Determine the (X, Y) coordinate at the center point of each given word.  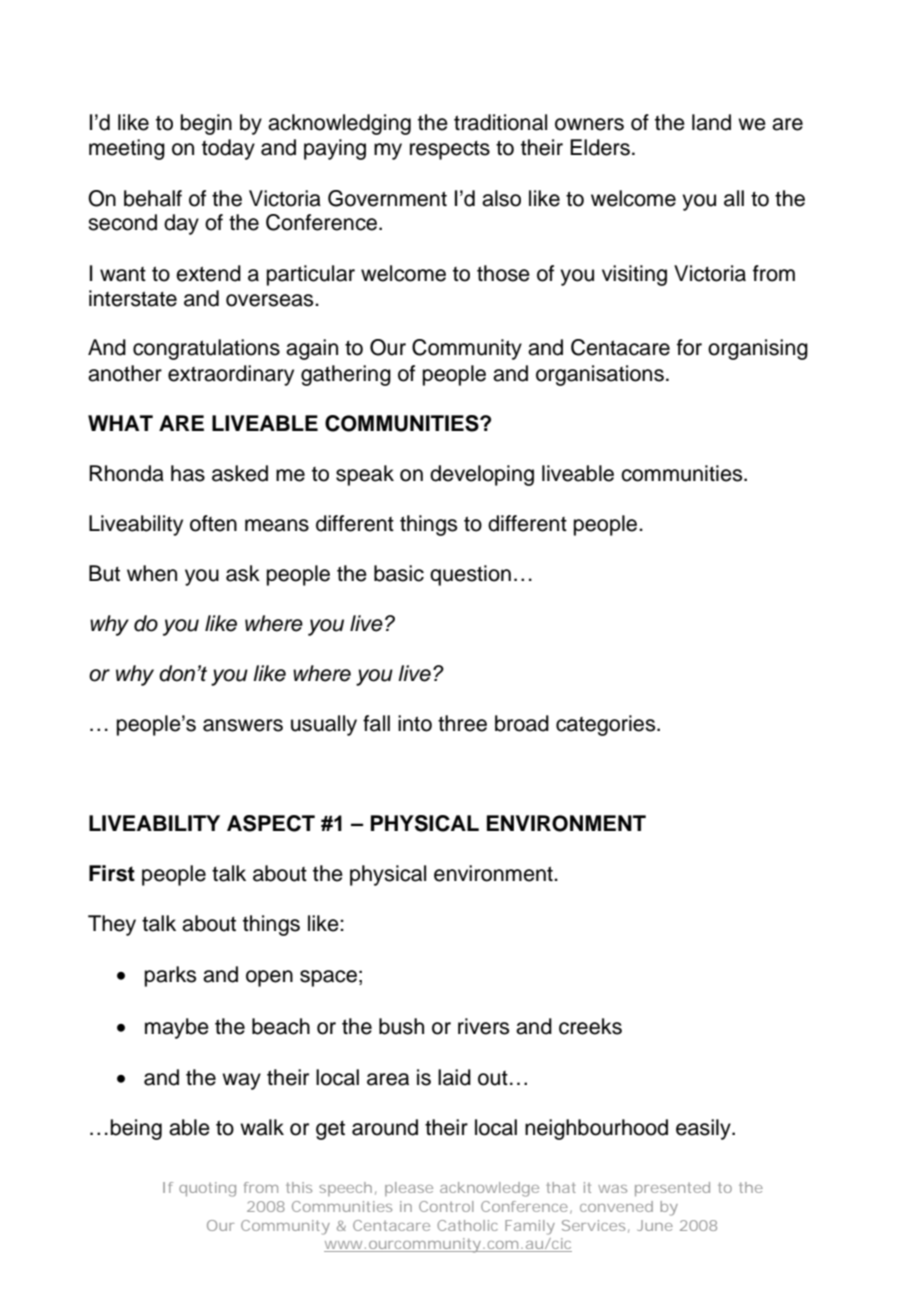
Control (446, 1206)
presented (672, 1189)
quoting (207, 1189)
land (711, 122)
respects (450, 150)
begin (206, 124)
